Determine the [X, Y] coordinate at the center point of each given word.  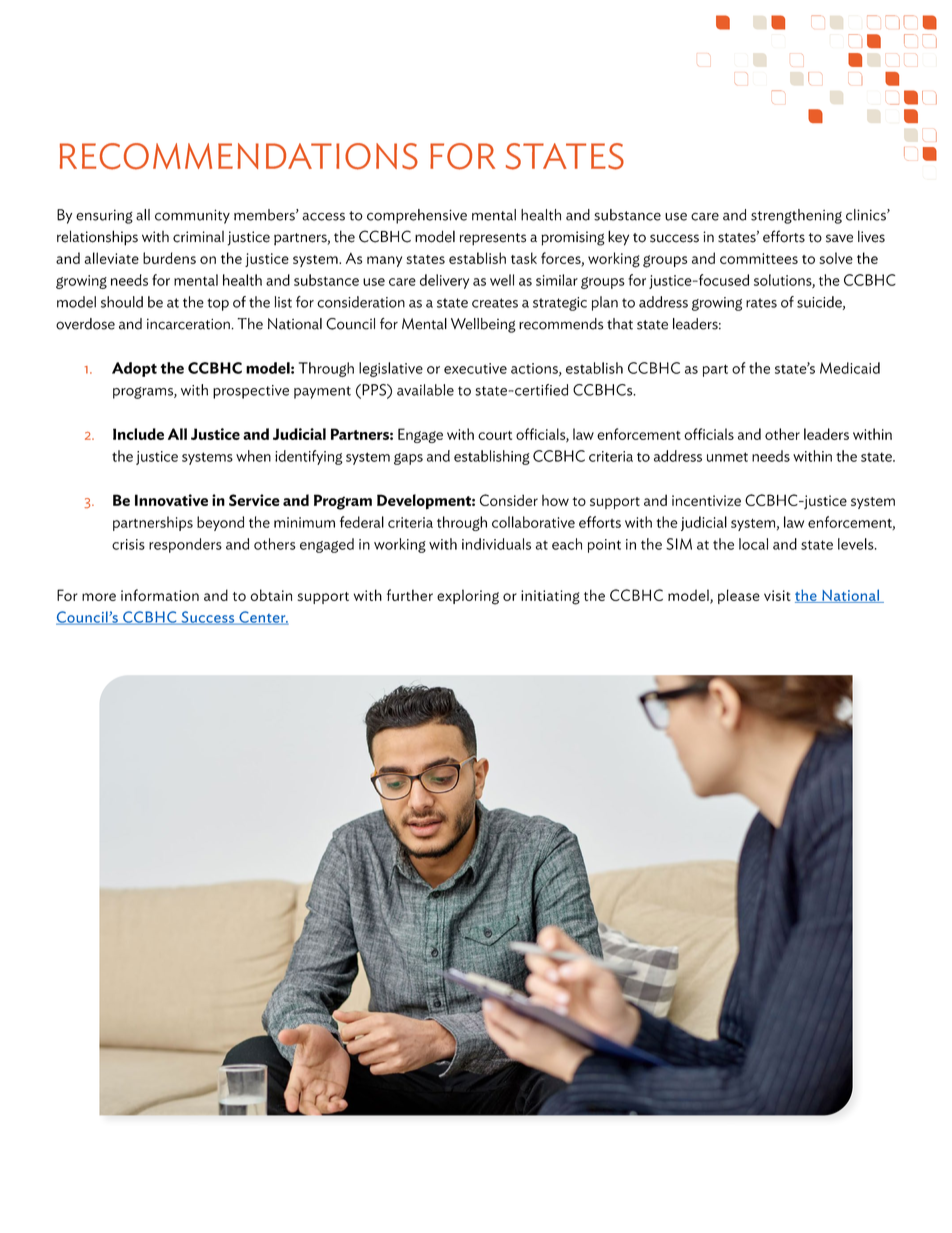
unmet [727, 457]
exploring [468, 597]
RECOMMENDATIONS [239, 156]
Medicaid [850, 368]
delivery [444, 281]
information [160, 595]
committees [759, 258]
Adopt [134, 369]
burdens [169, 258]
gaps [408, 459]
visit [777, 595]
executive [475, 368]
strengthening [796, 216]
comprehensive [417, 216]
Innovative [171, 500]
